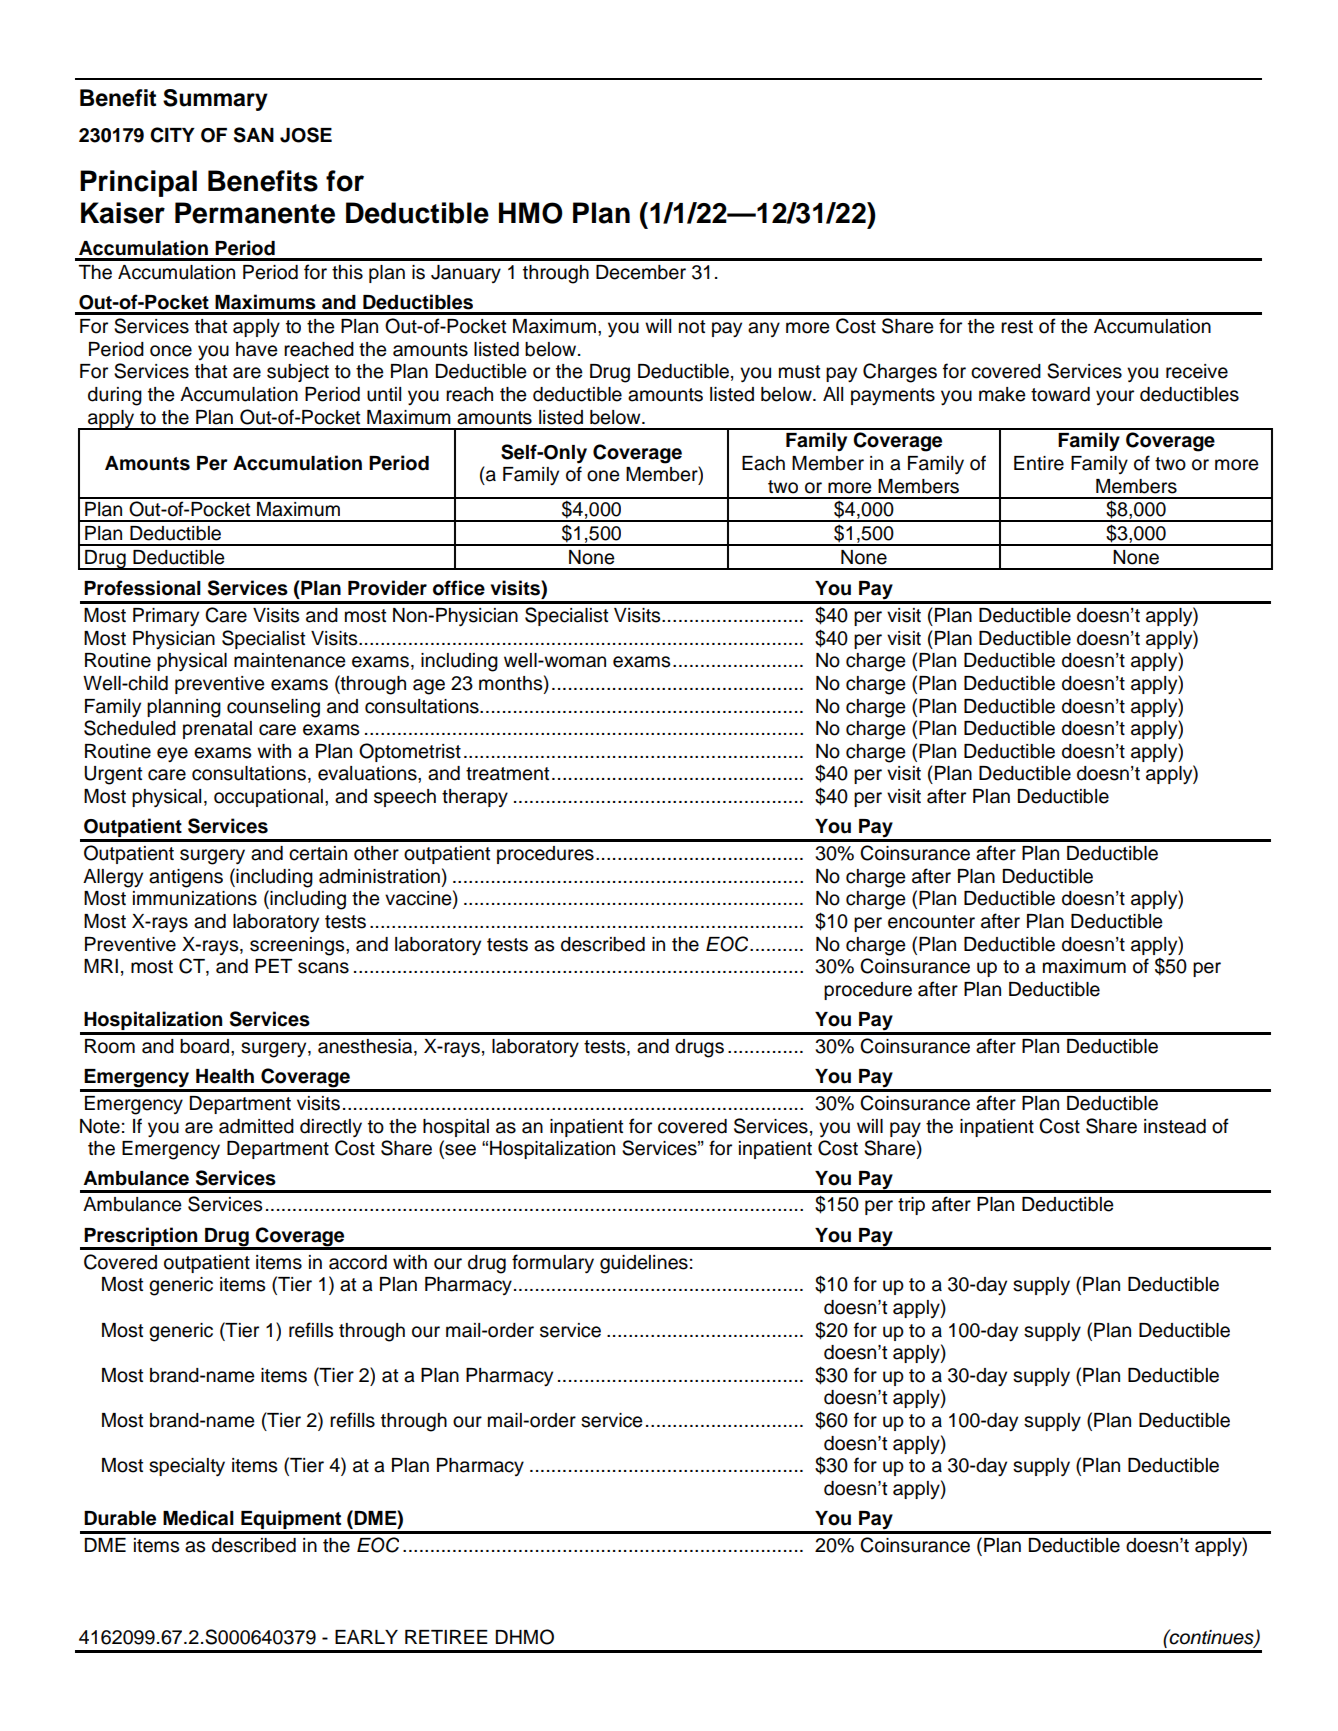 Image resolution: width=1338 pixels, height=1731 pixels. Describe the element at coordinates (446, 1637) in the document. I see `RETIREE` at that location.
